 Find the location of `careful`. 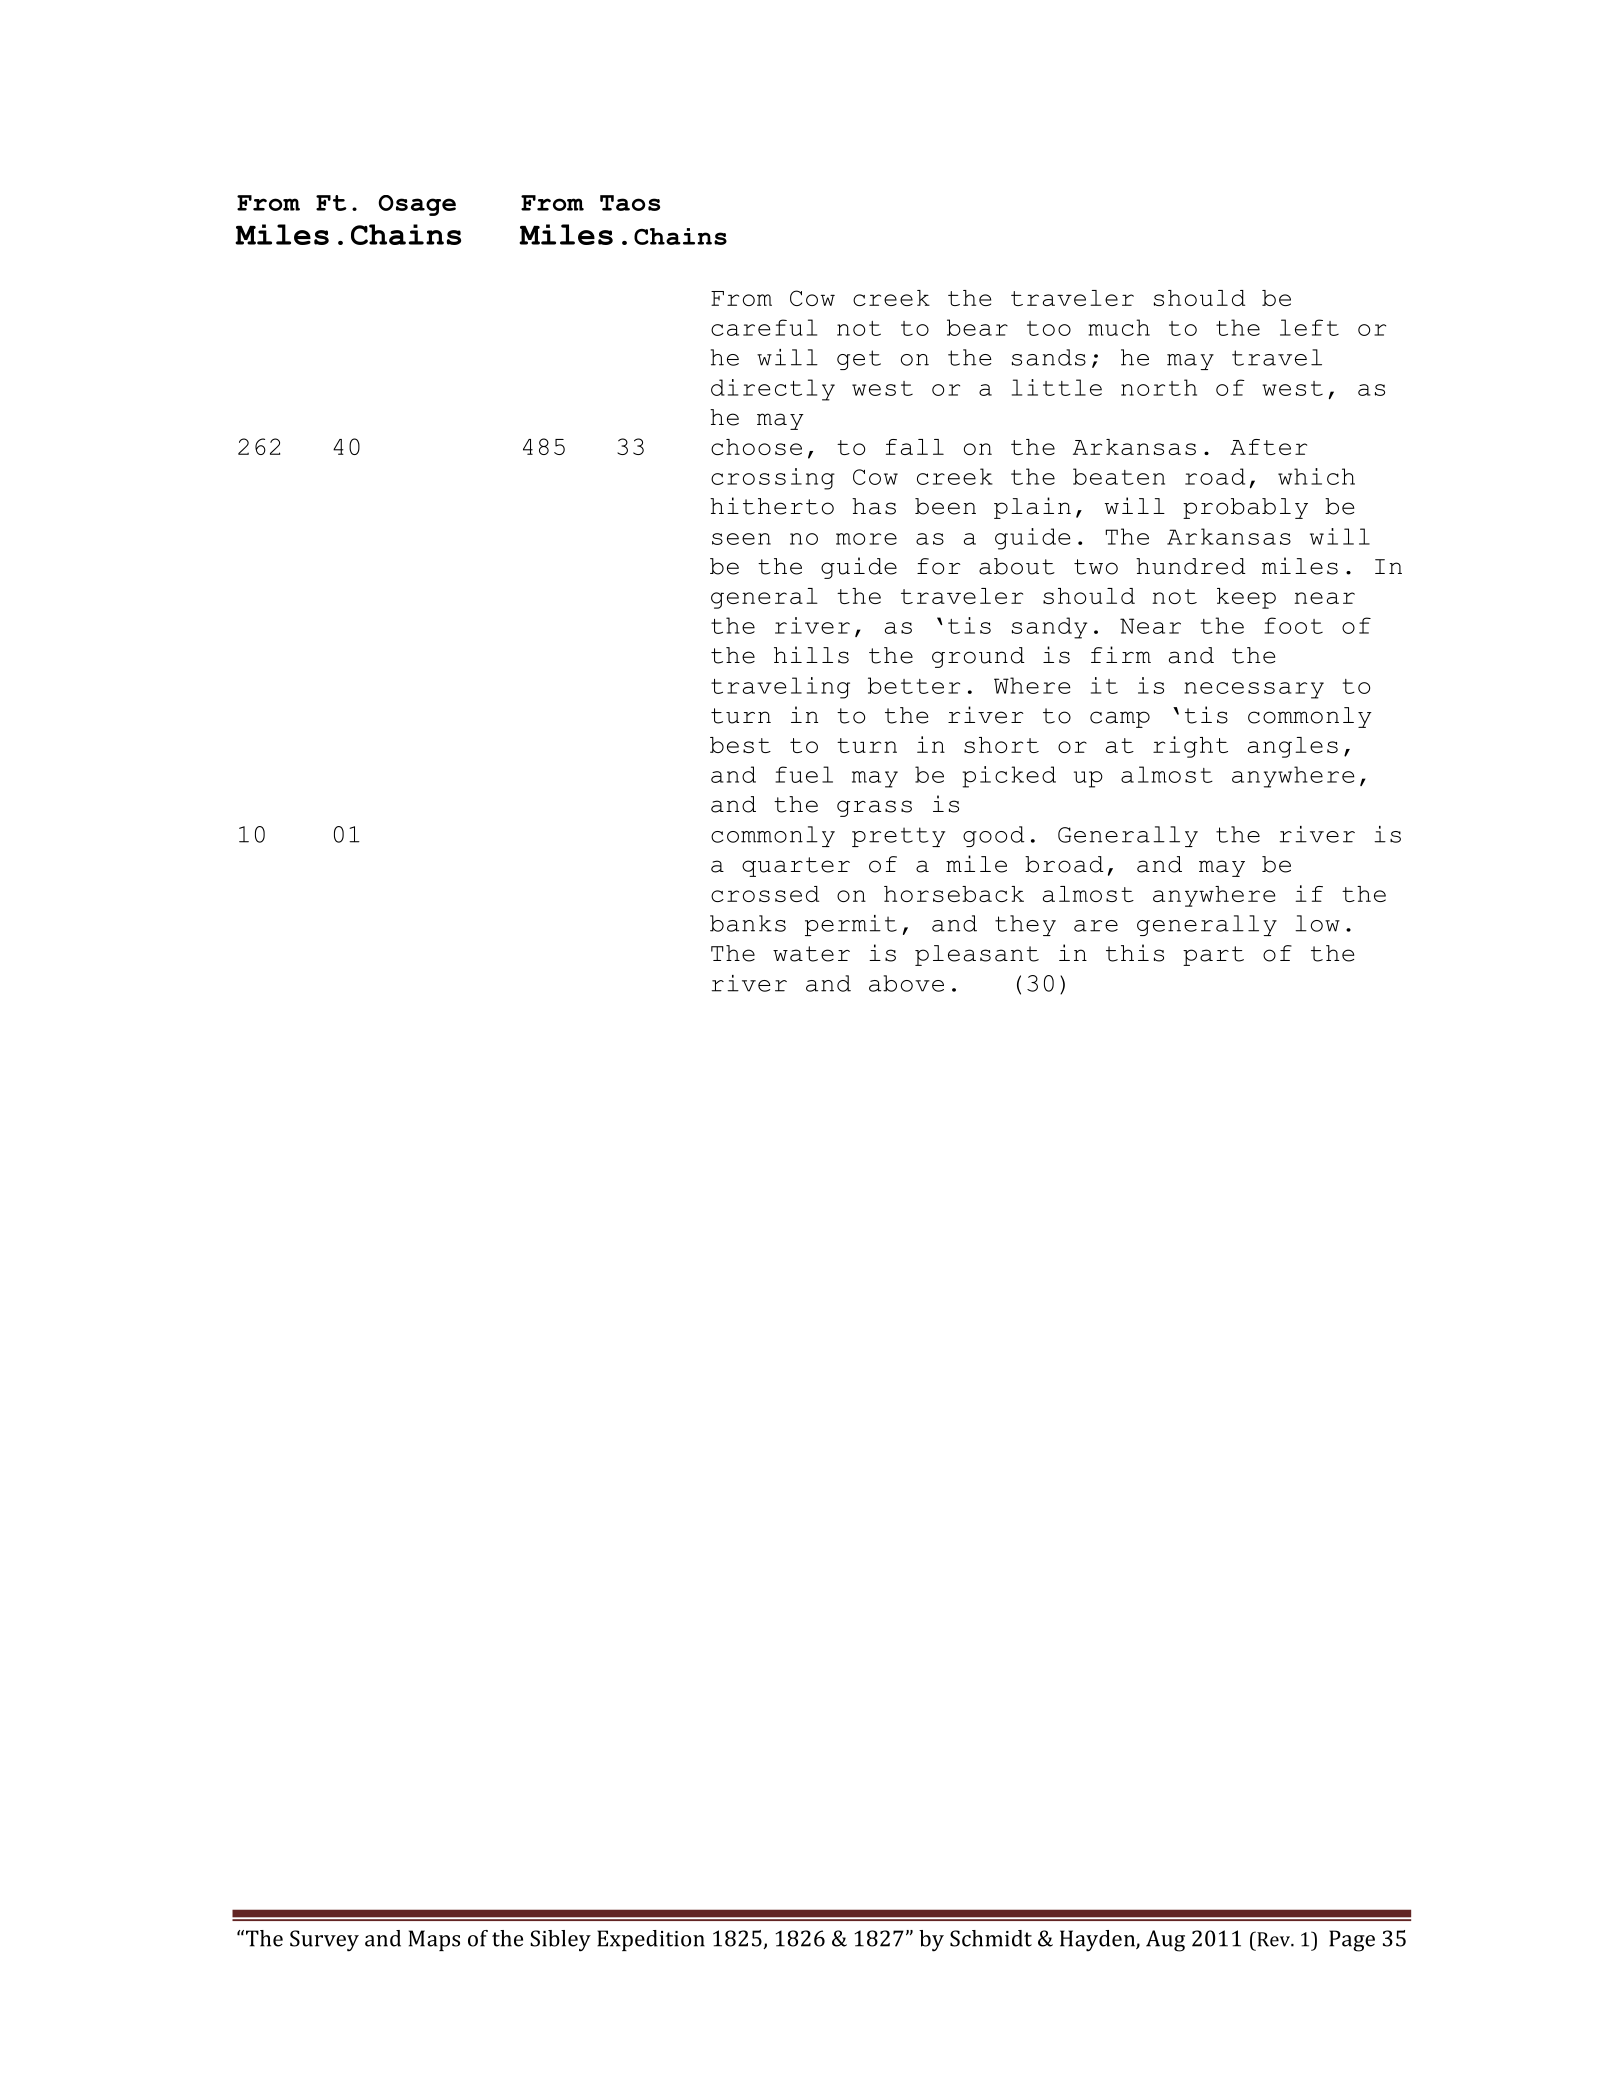

careful is located at coordinates (764, 327).
